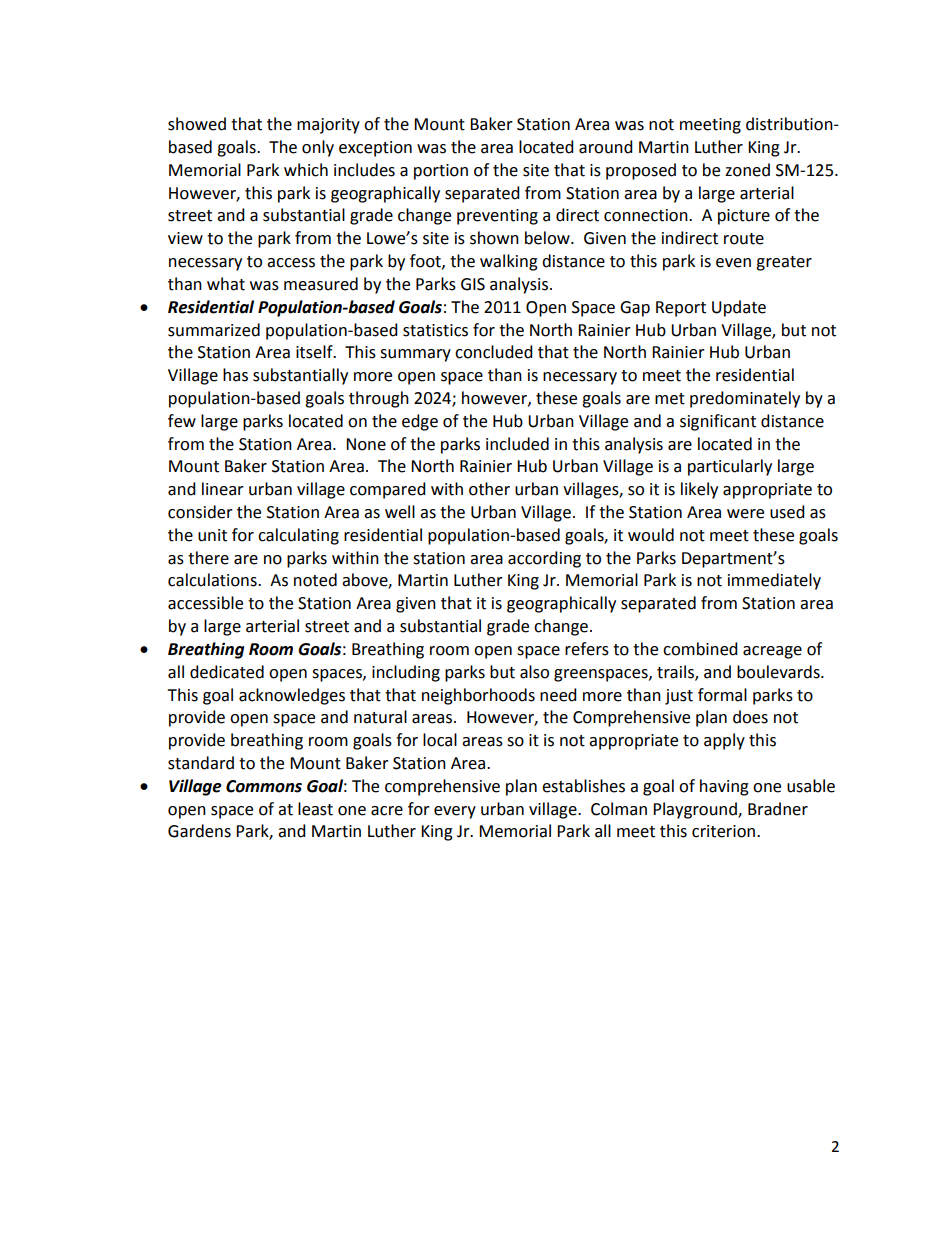 This screenshot has width=952, height=1233. What do you see at coordinates (473, 284) in the screenshot?
I see `GIS` at bounding box center [473, 284].
